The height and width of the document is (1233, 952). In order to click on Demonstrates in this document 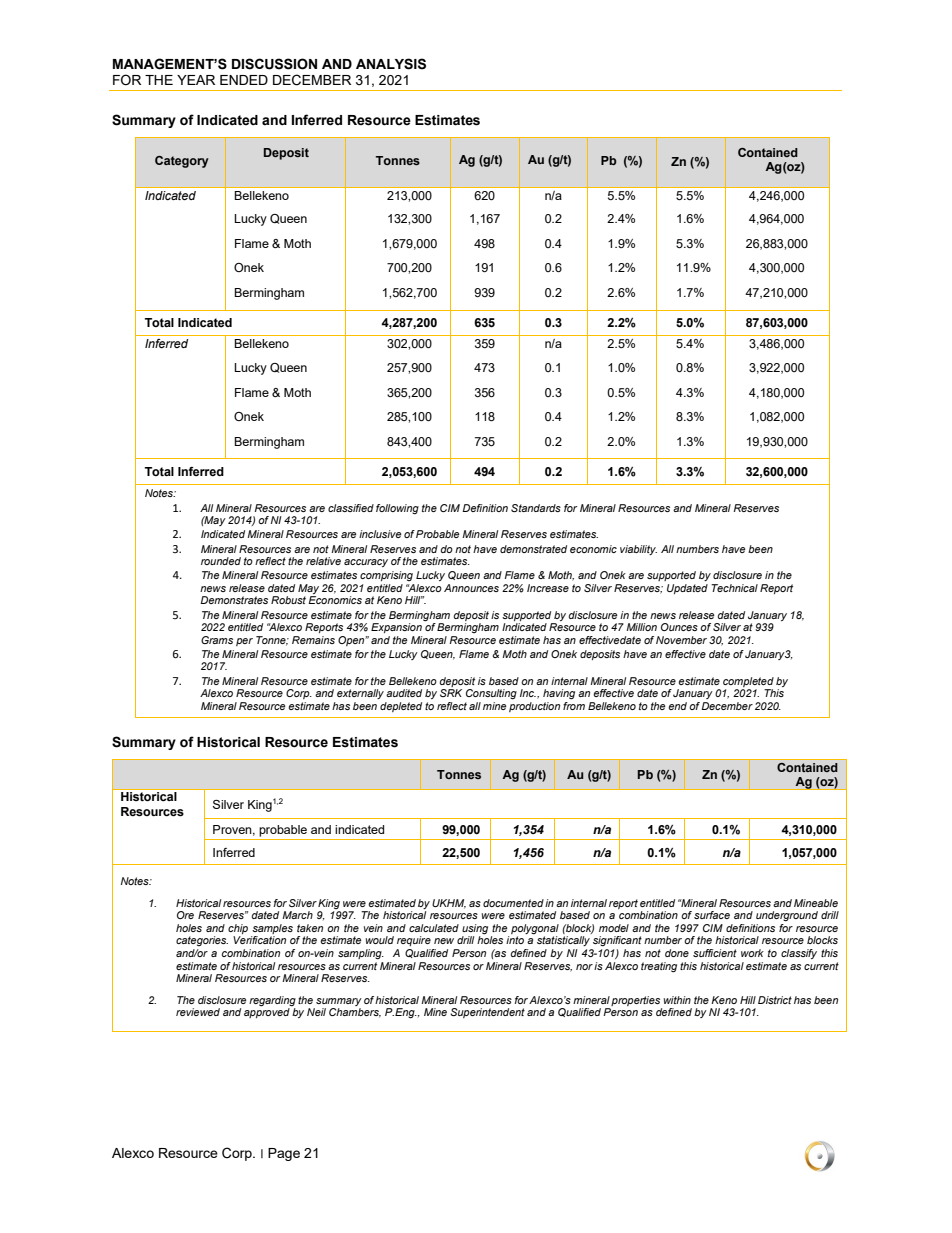, I will do `click(234, 600)`.
